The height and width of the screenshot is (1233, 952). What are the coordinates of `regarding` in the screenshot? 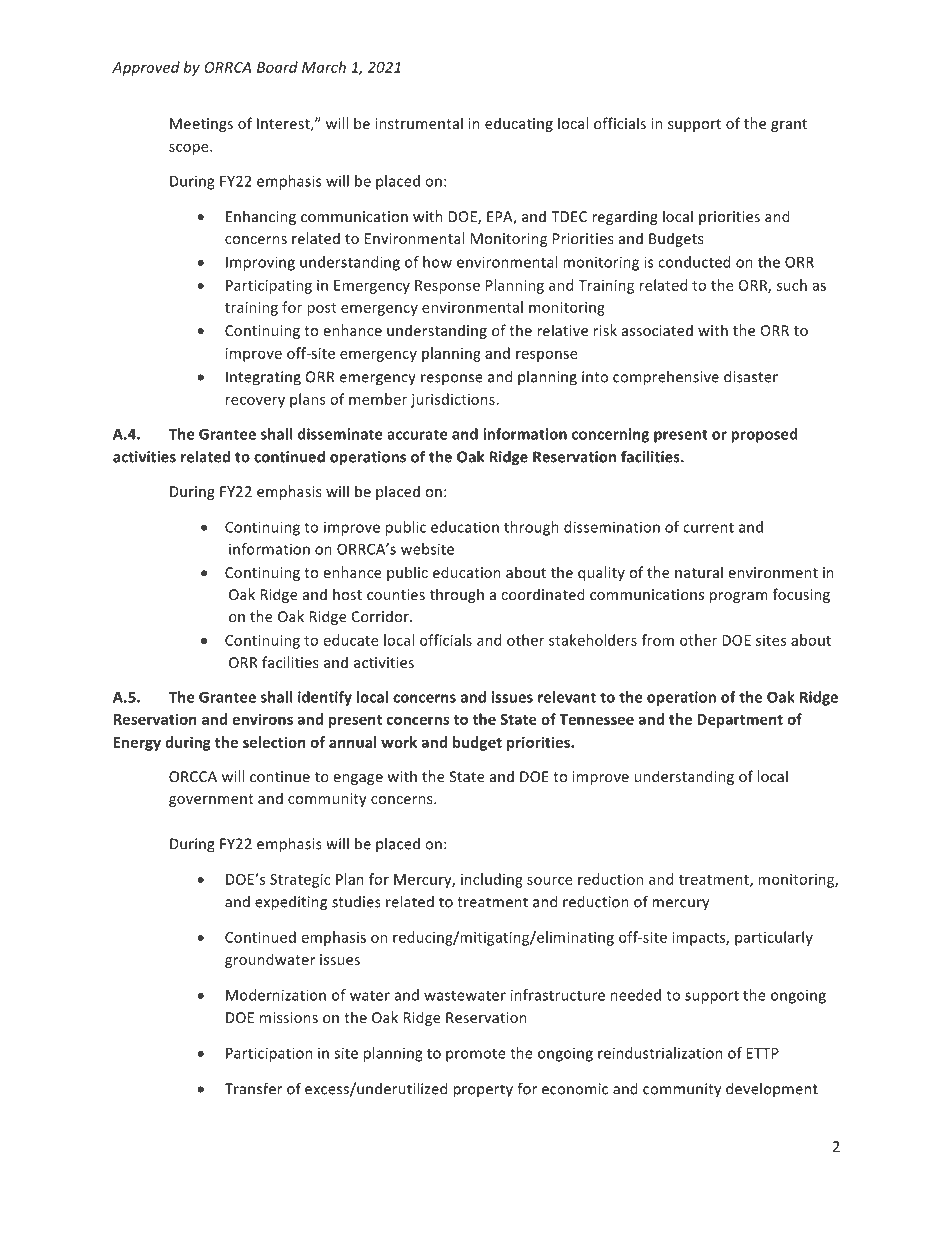 It's located at (625, 217).
